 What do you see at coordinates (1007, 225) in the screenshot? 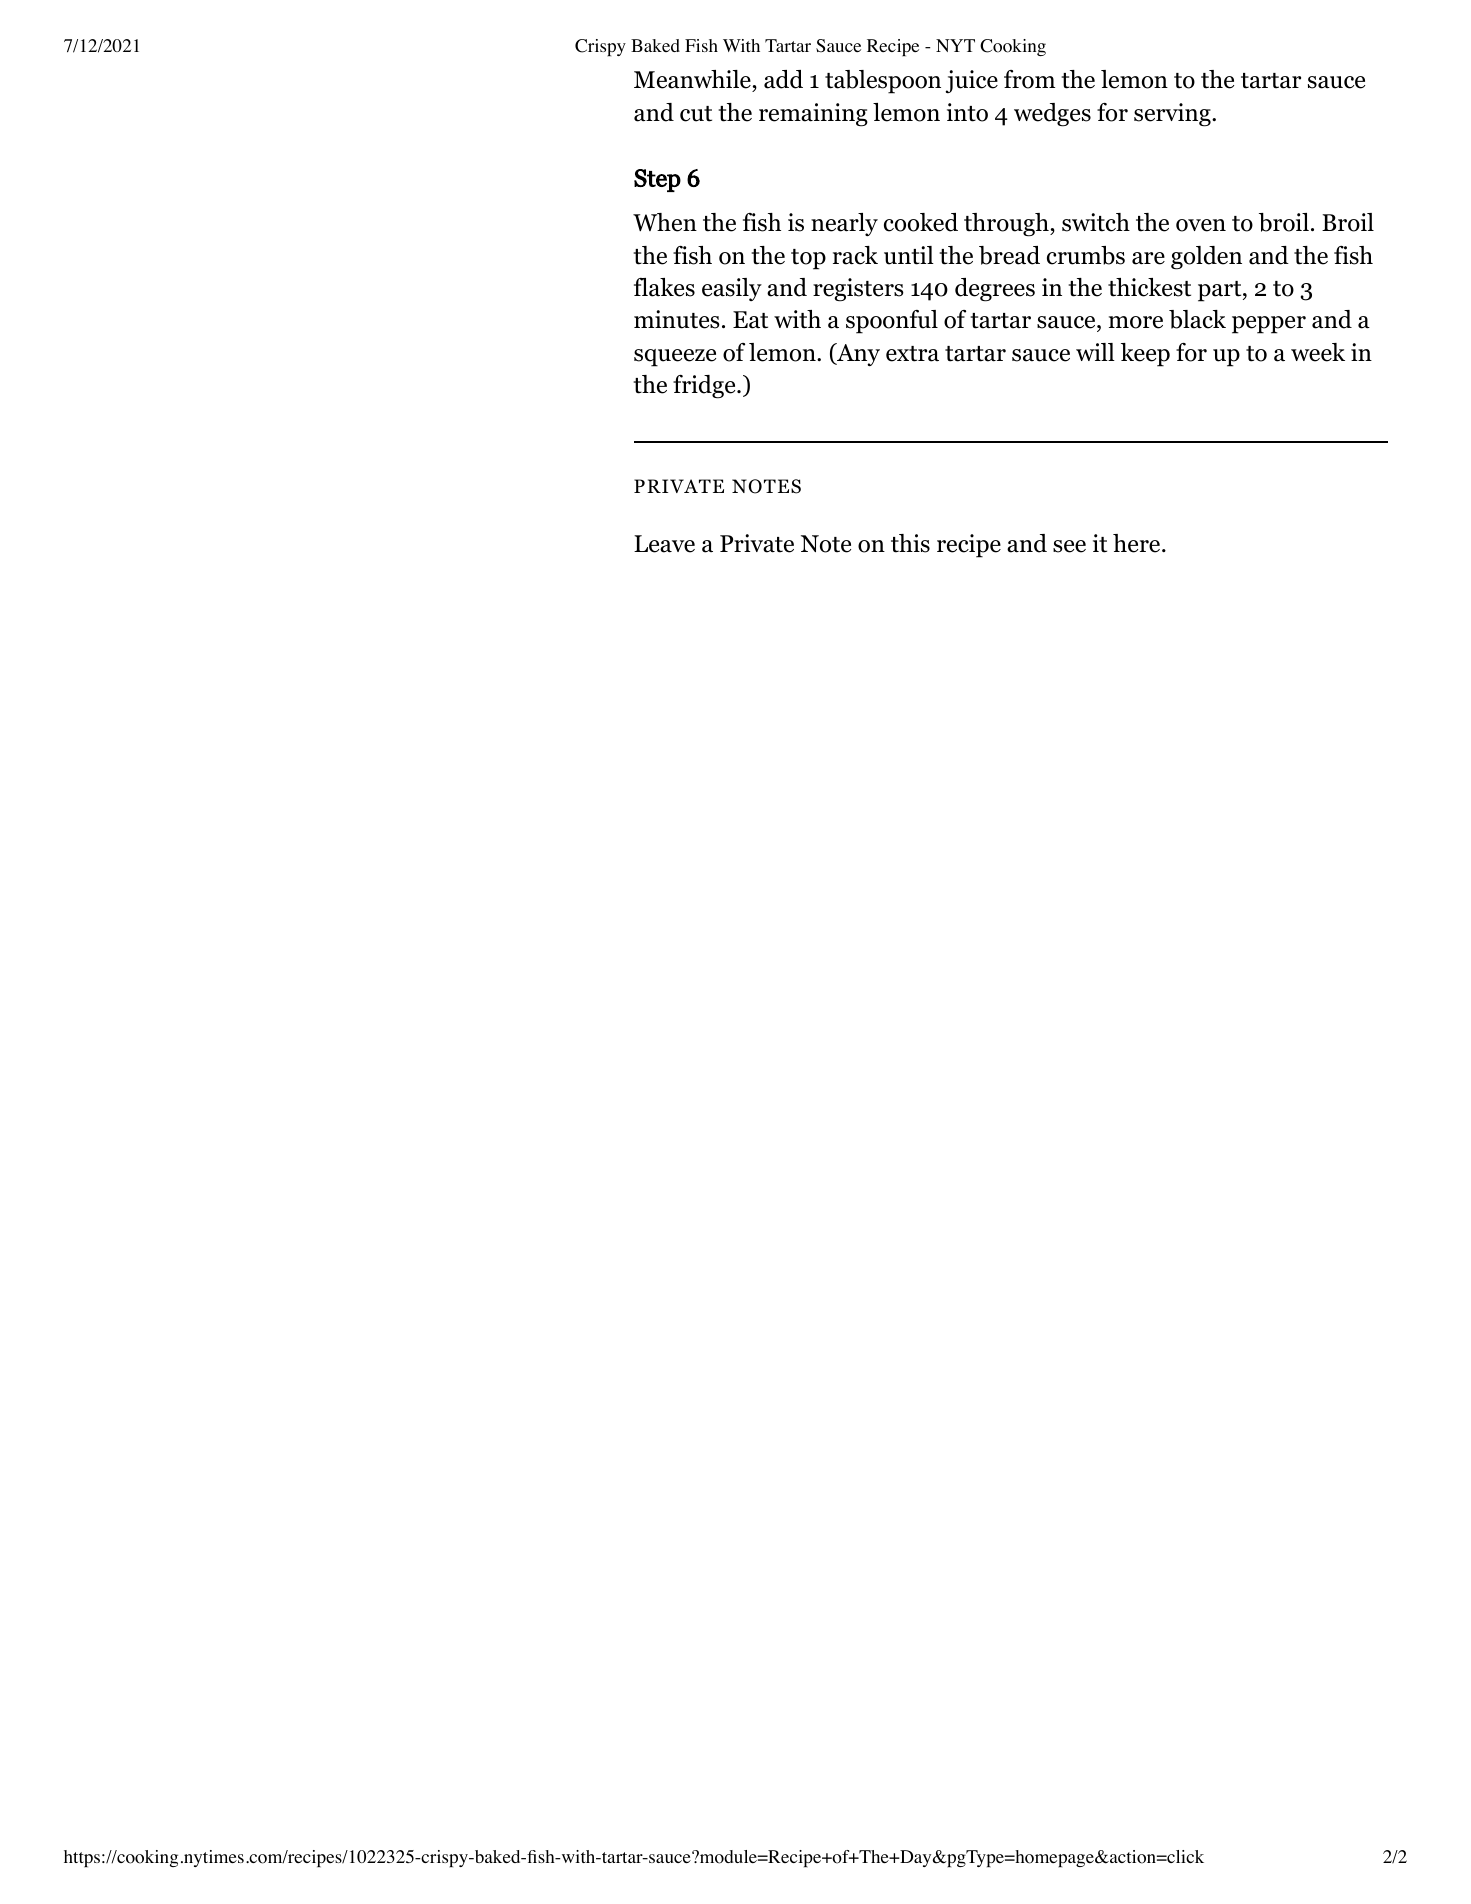
I see `through` at bounding box center [1007, 225].
